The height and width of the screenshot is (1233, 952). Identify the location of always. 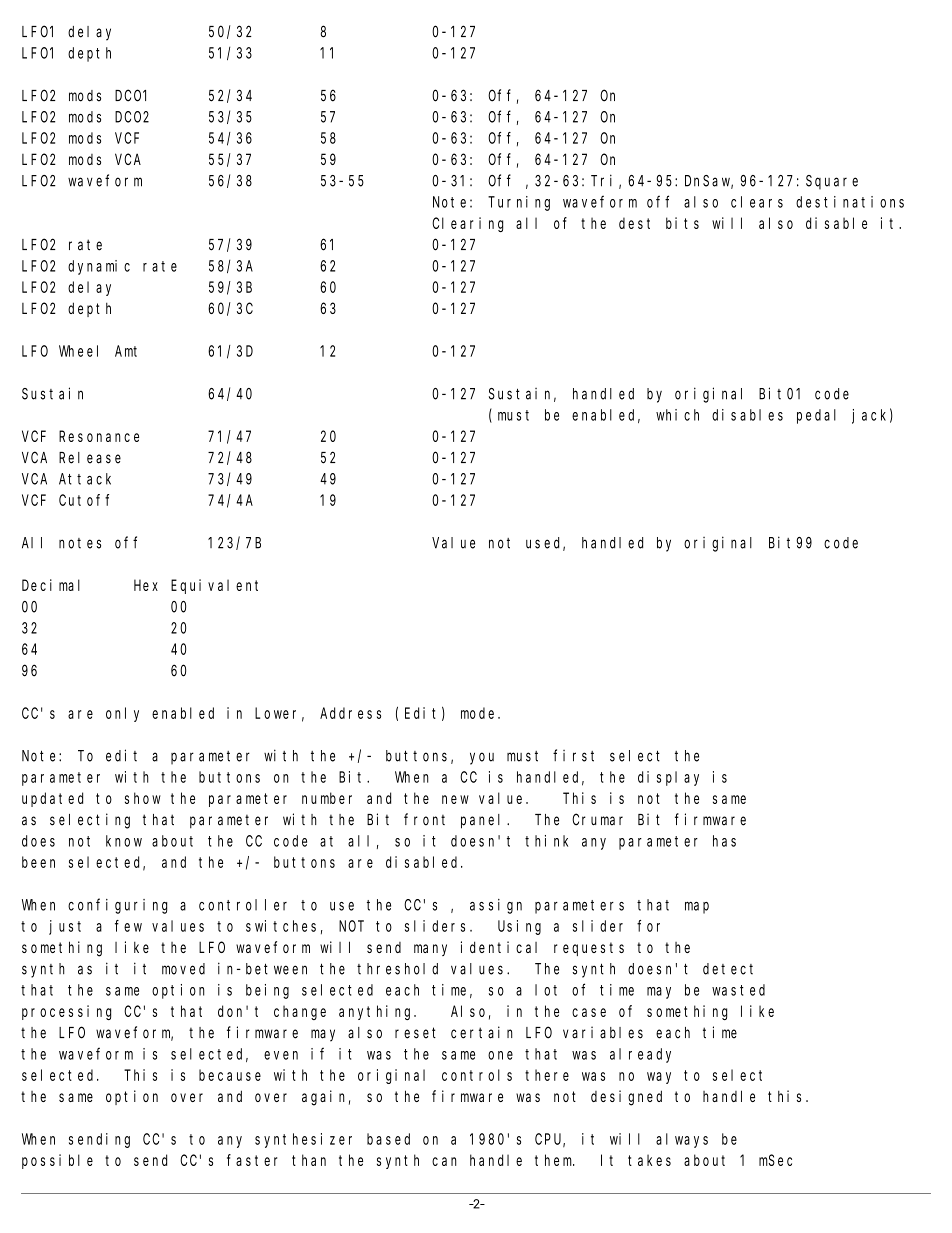
(682, 1140).
